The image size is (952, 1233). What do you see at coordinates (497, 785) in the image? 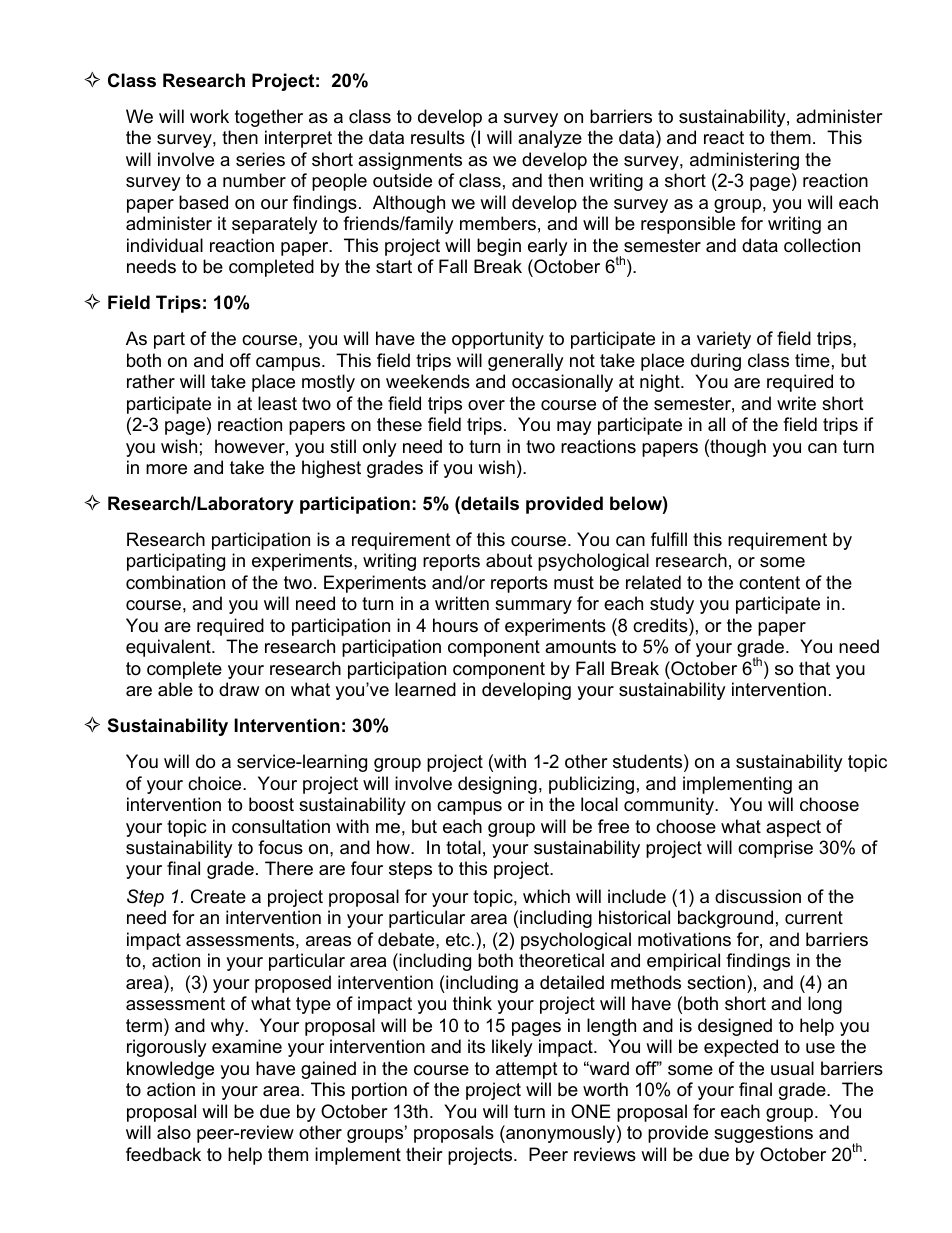
I see `designing` at bounding box center [497, 785].
